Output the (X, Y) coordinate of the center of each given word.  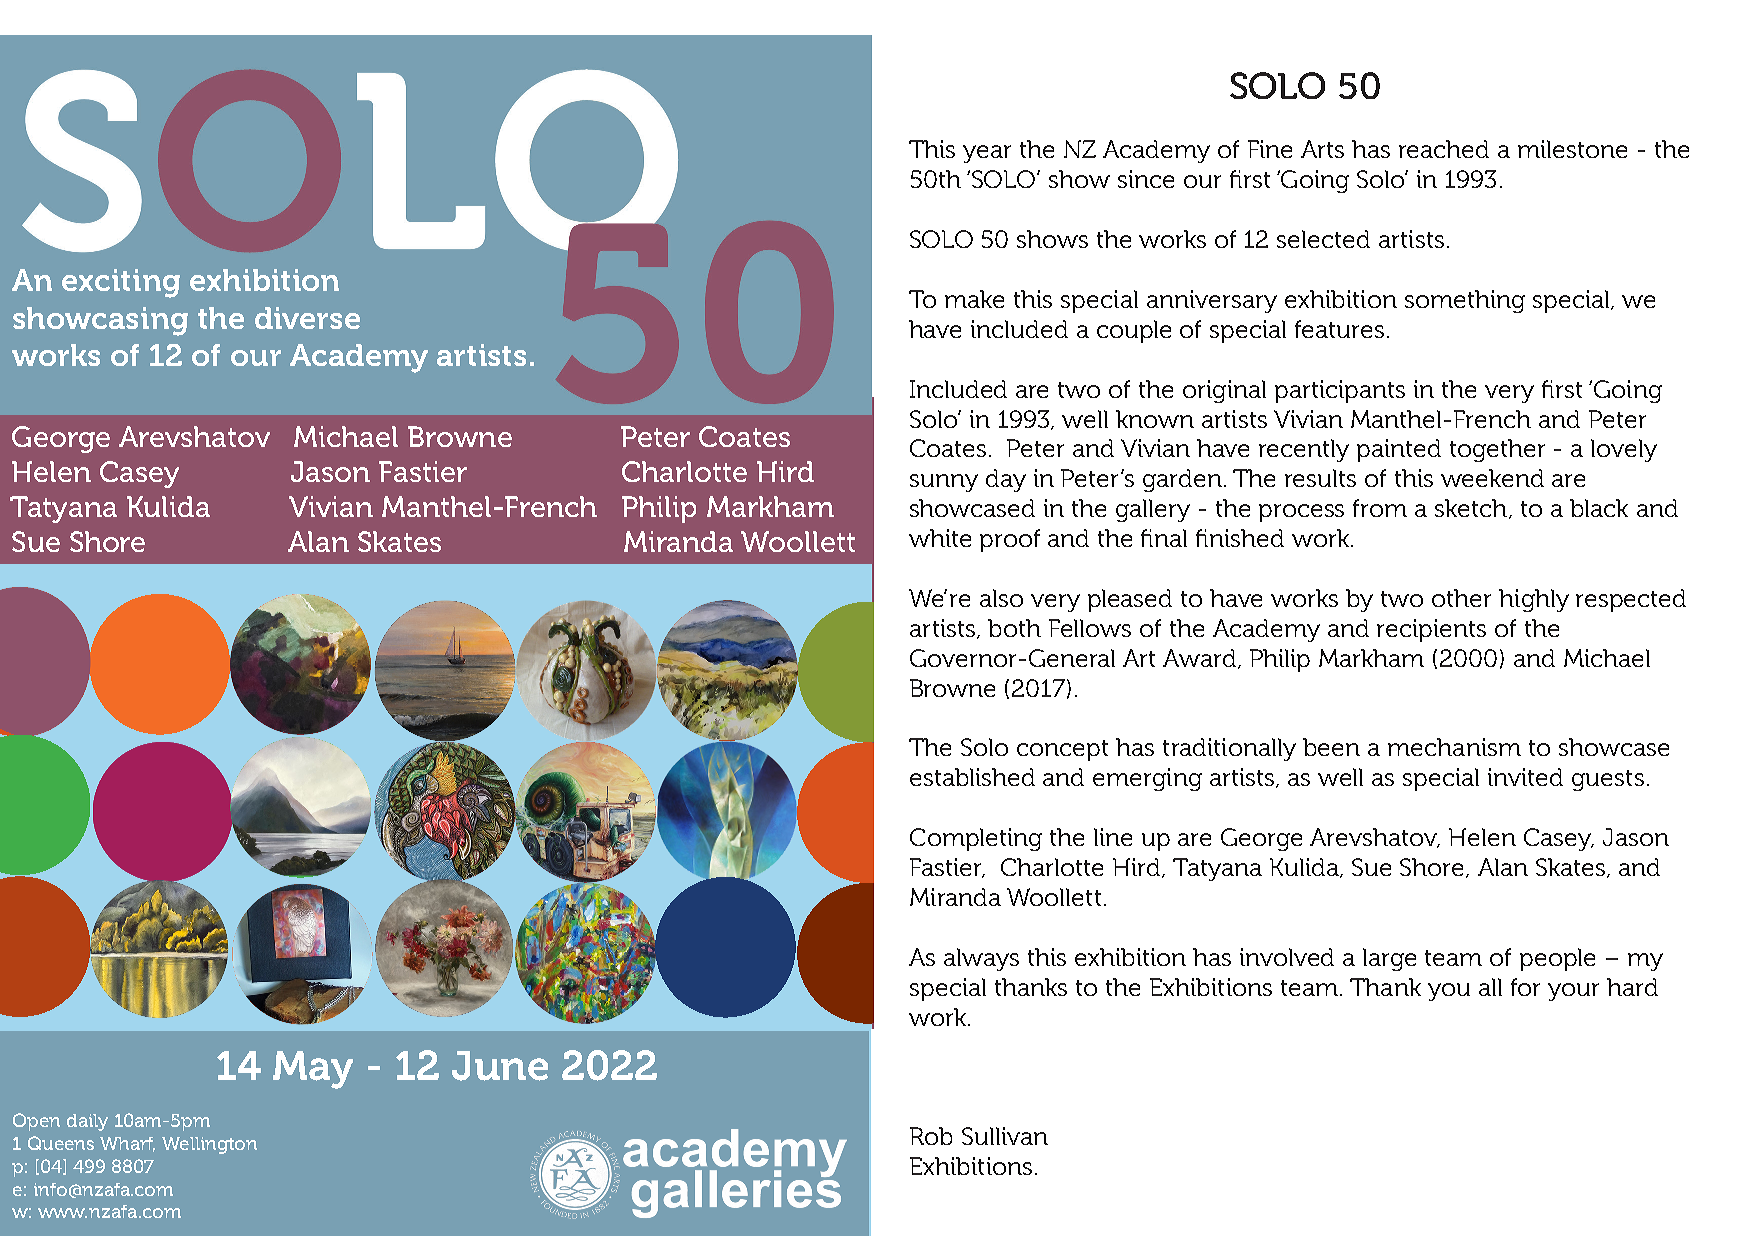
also (1001, 598)
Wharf (127, 1144)
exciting (121, 283)
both (1014, 628)
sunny (944, 483)
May (313, 1070)
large (1389, 959)
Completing (976, 839)
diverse (307, 318)
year (987, 154)
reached (1444, 149)
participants (1340, 391)
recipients (1431, 630)
